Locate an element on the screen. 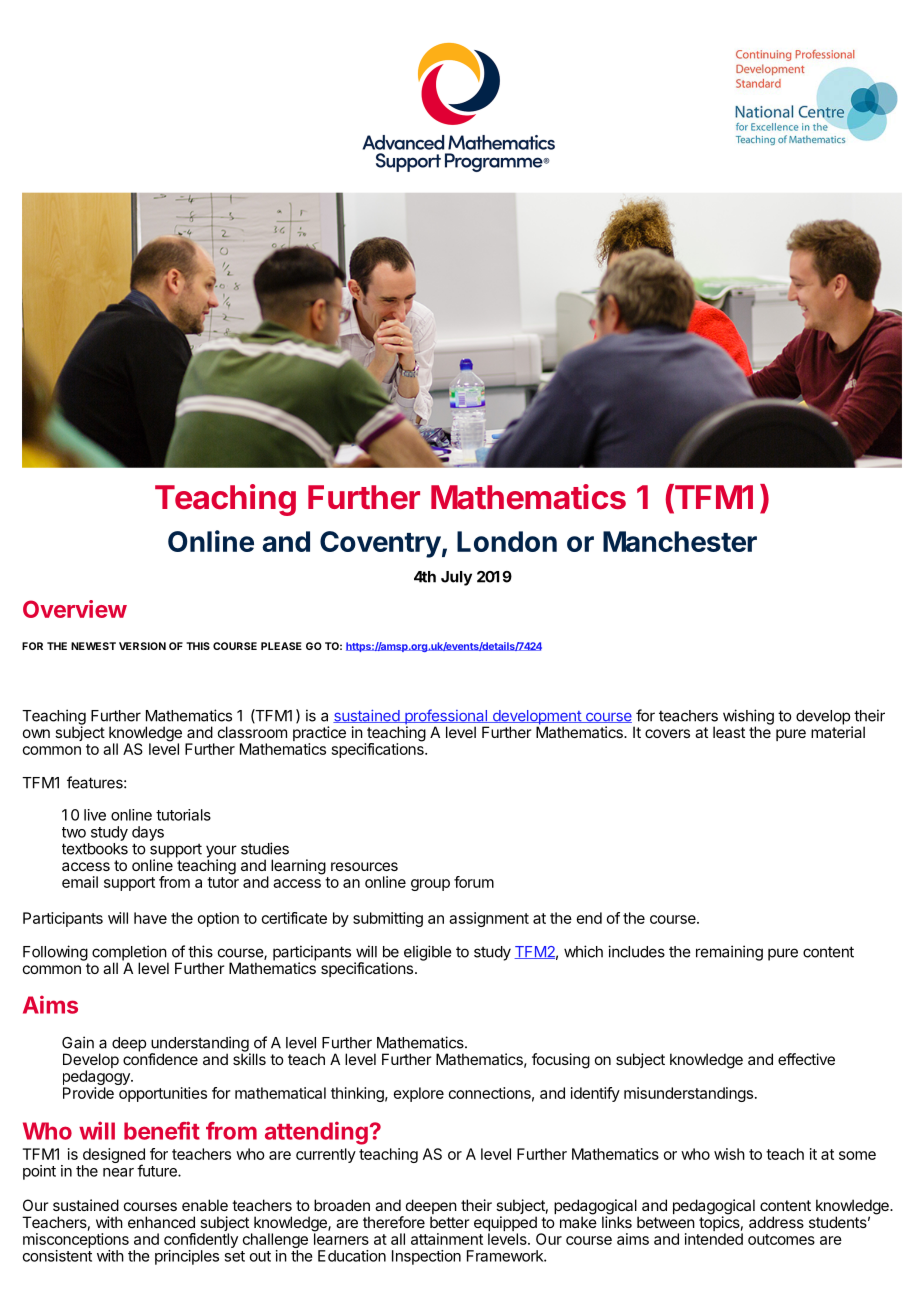 The image size is (924, 1308). attainment is located at coordinates (447, 1239).
